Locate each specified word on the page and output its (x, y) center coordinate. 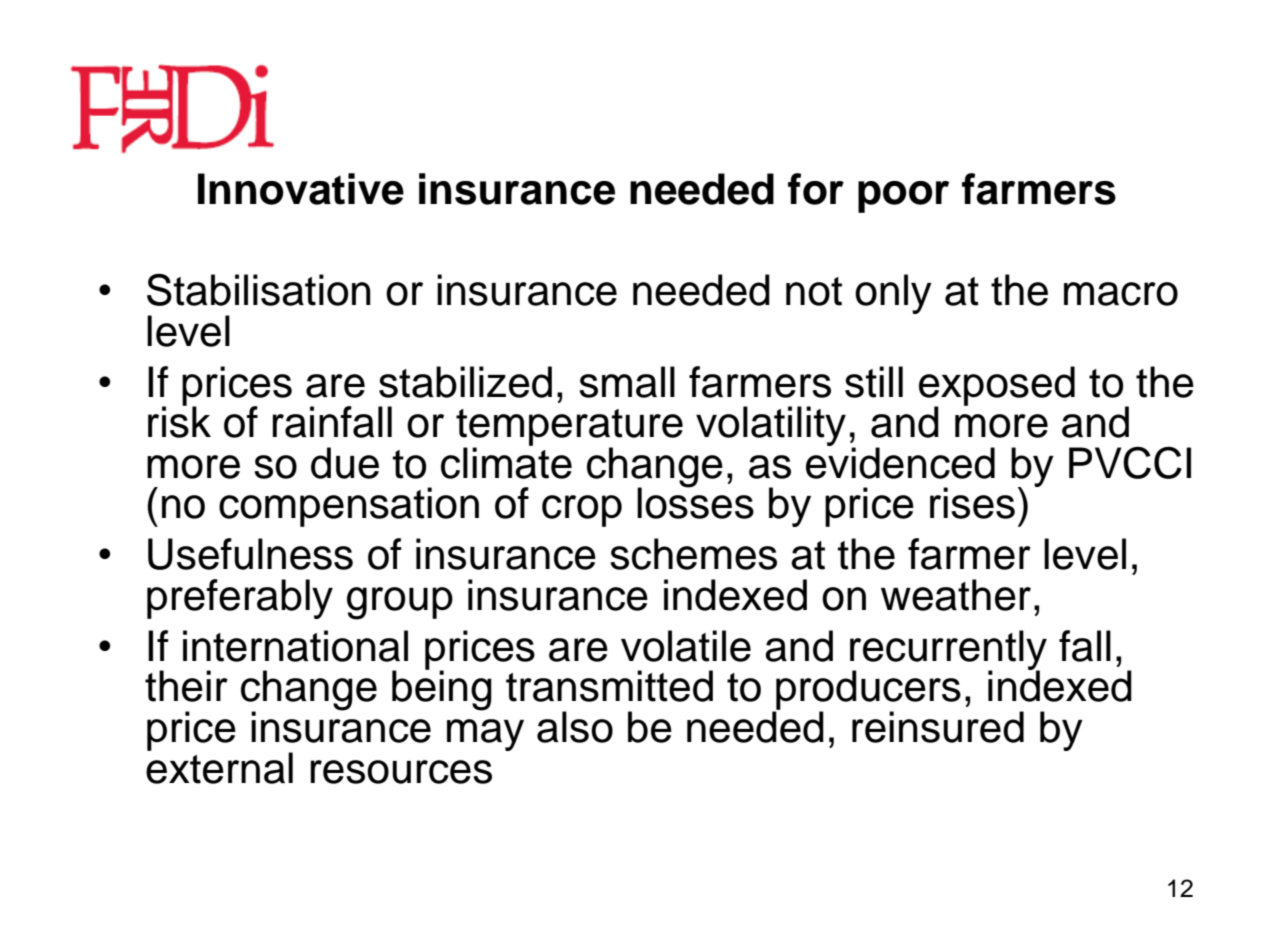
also (575, 727)
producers (867, 691)
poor (903, 197)
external (219, 767)
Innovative (301, 189)
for (816, 189)
